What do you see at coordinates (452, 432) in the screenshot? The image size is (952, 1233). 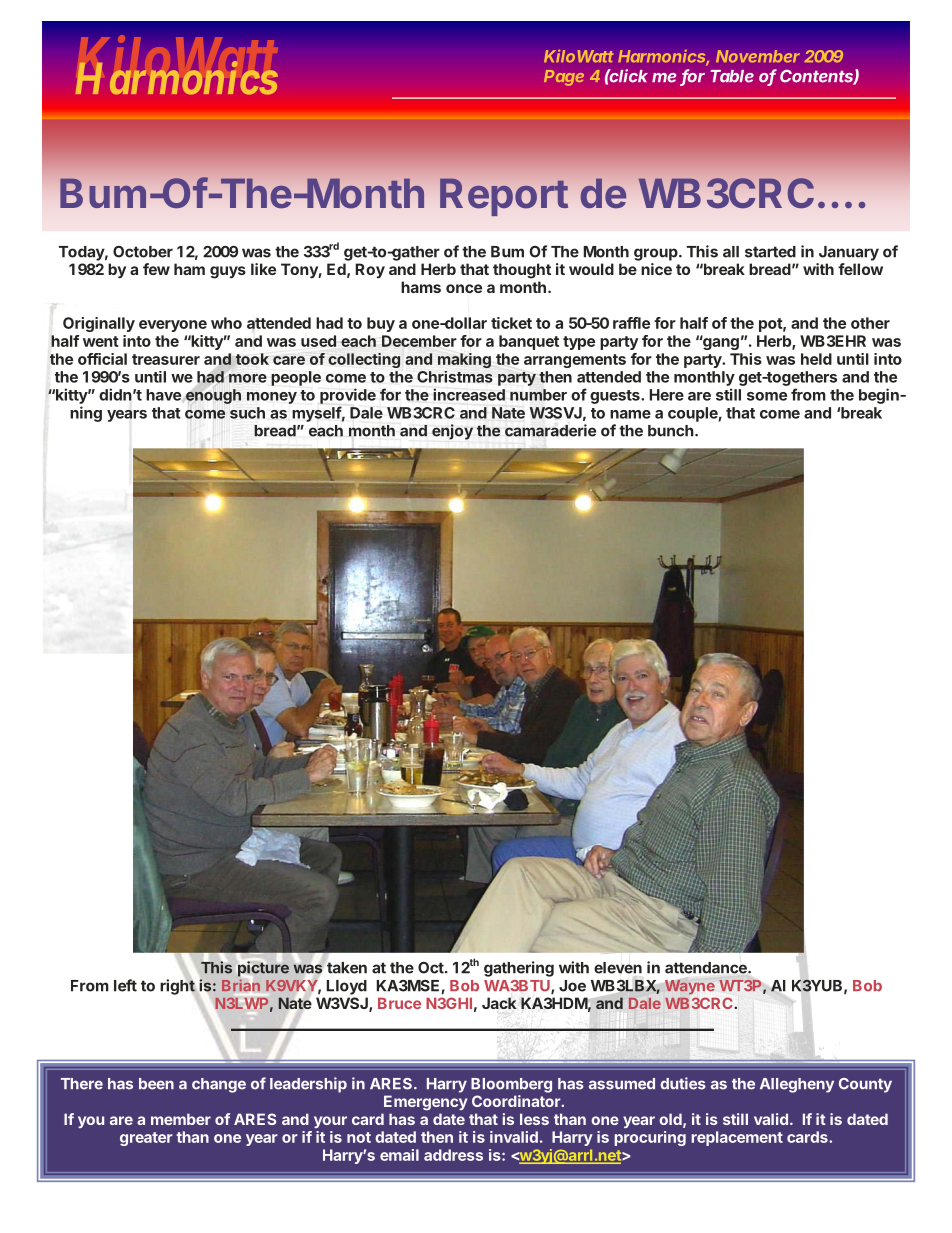 I see `enjoy` at bounding box center [452, 432].
